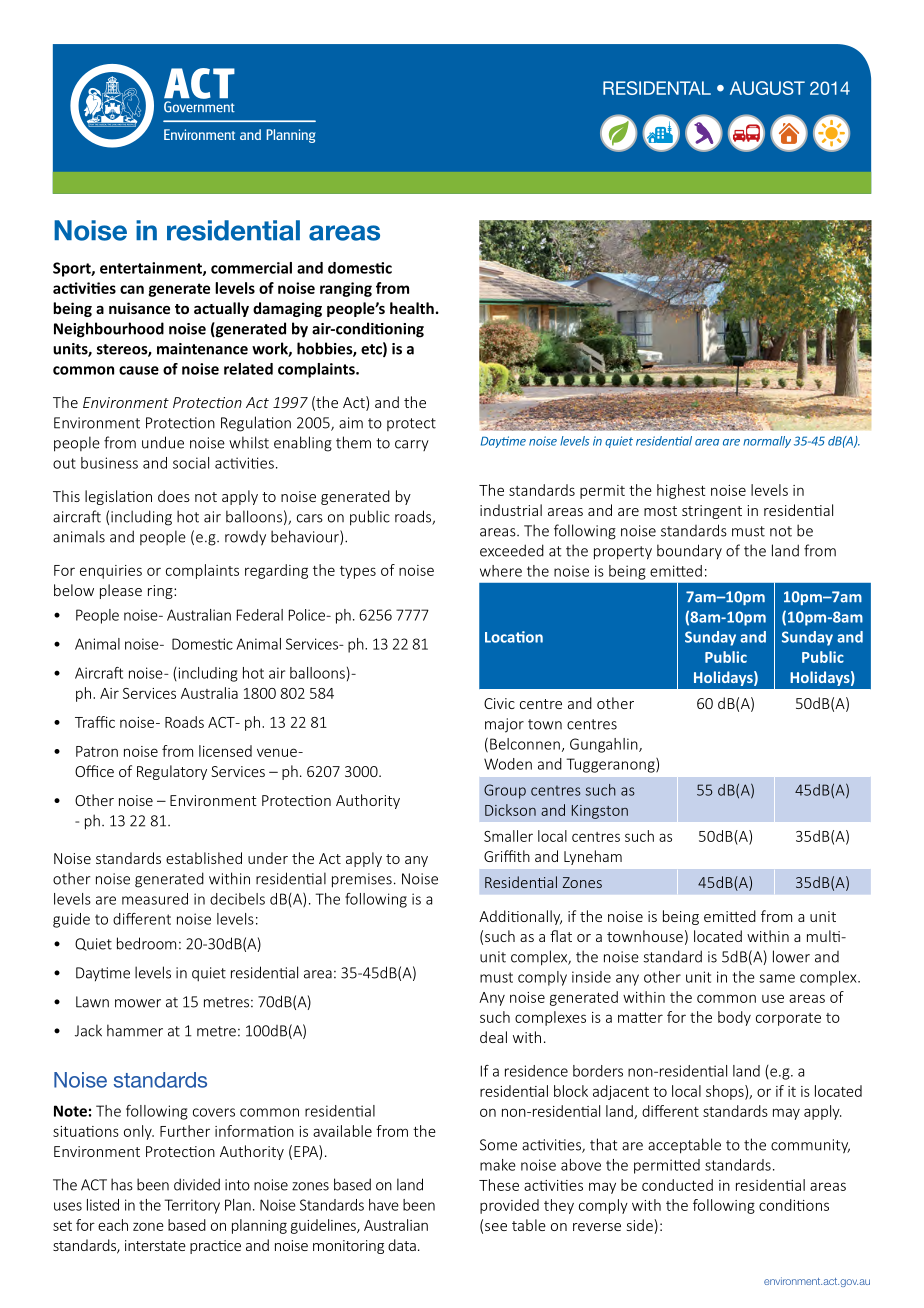 This document has width=924, height=1308. I want to click on have, so click(384, 1205).
